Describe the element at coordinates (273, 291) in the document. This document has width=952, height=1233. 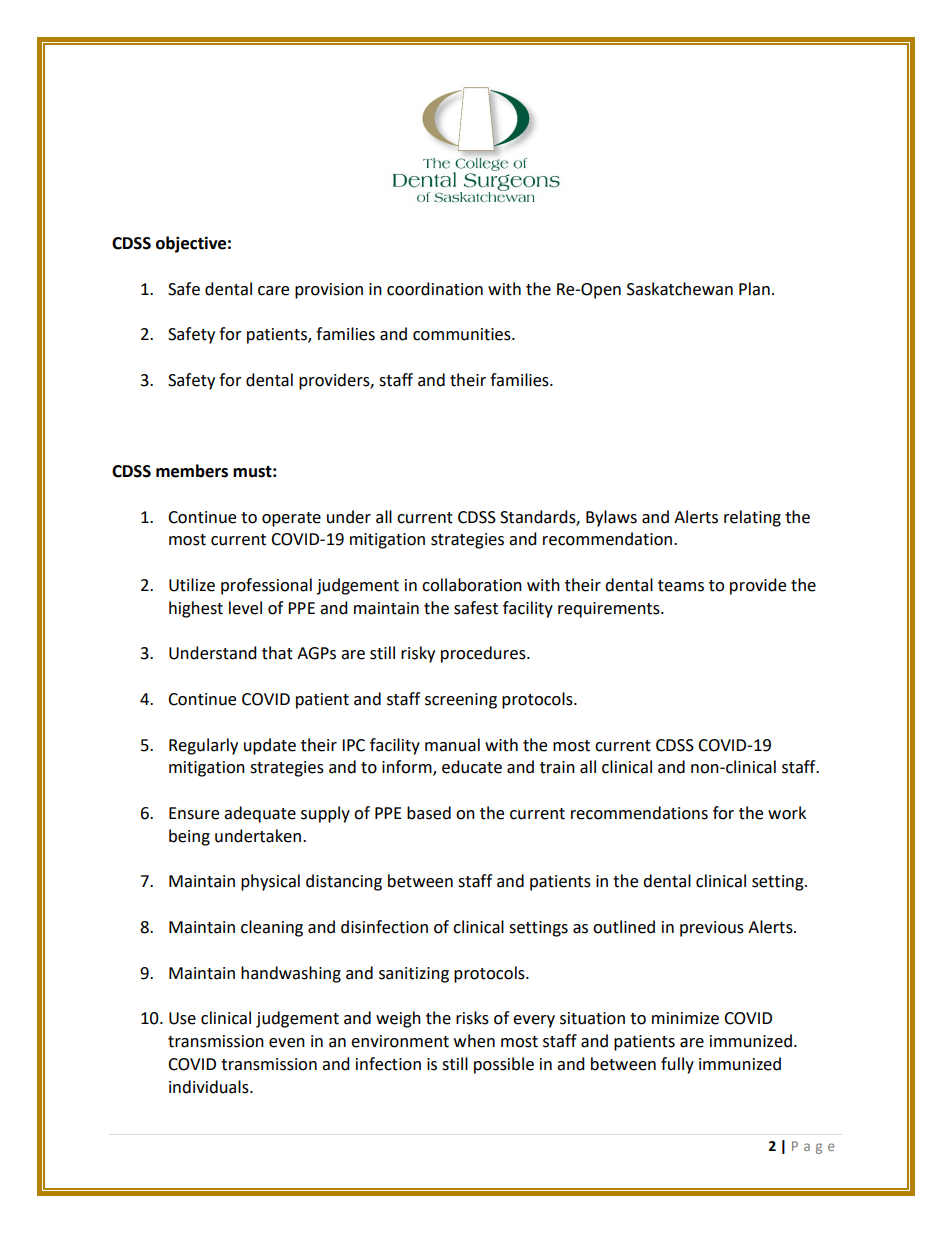
I see `care` at that location.
